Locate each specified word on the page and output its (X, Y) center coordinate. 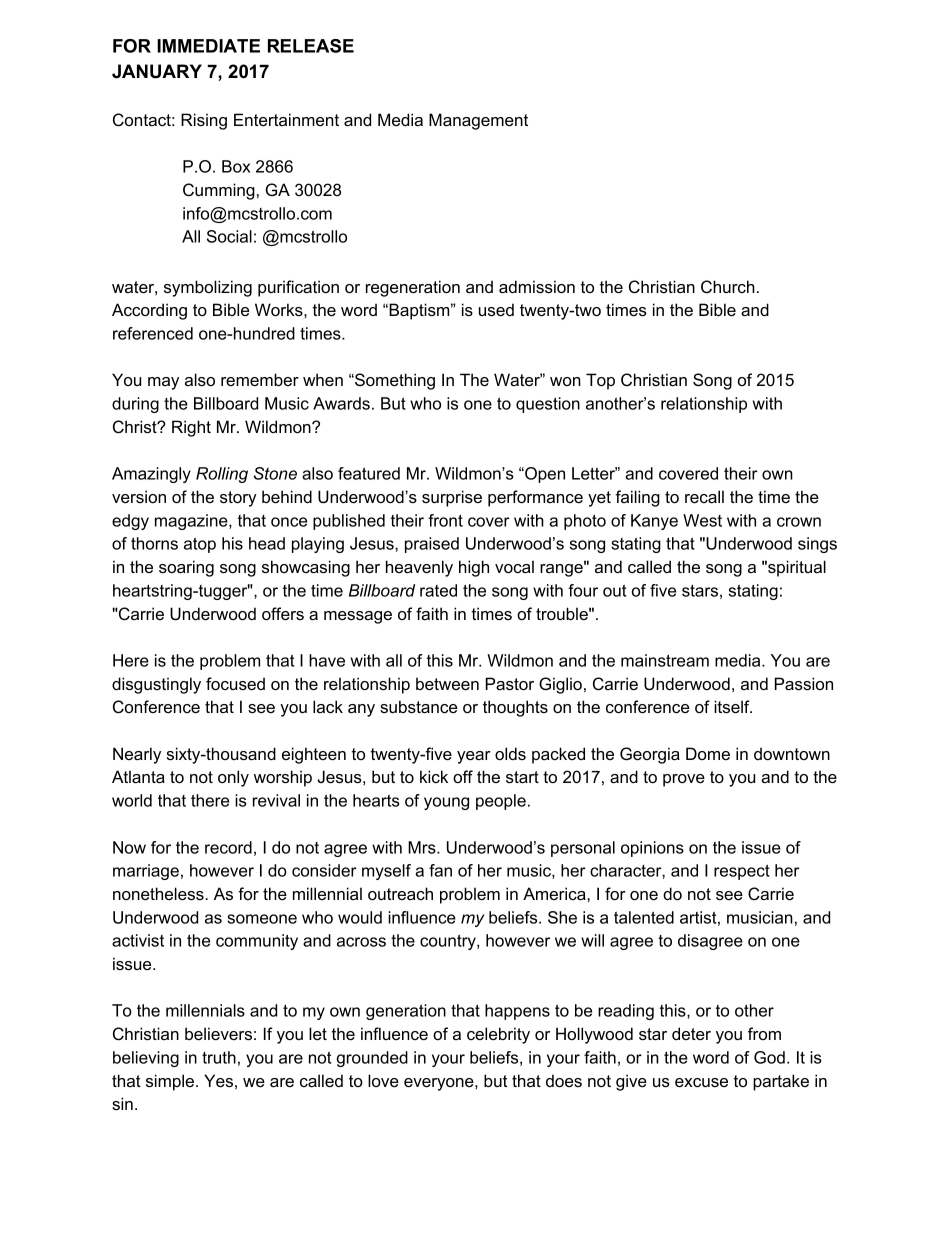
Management (478, 121)
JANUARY (157, 71)
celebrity (498, 1035)
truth (219, 1057)
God (769, 1057)
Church (728, 287)
